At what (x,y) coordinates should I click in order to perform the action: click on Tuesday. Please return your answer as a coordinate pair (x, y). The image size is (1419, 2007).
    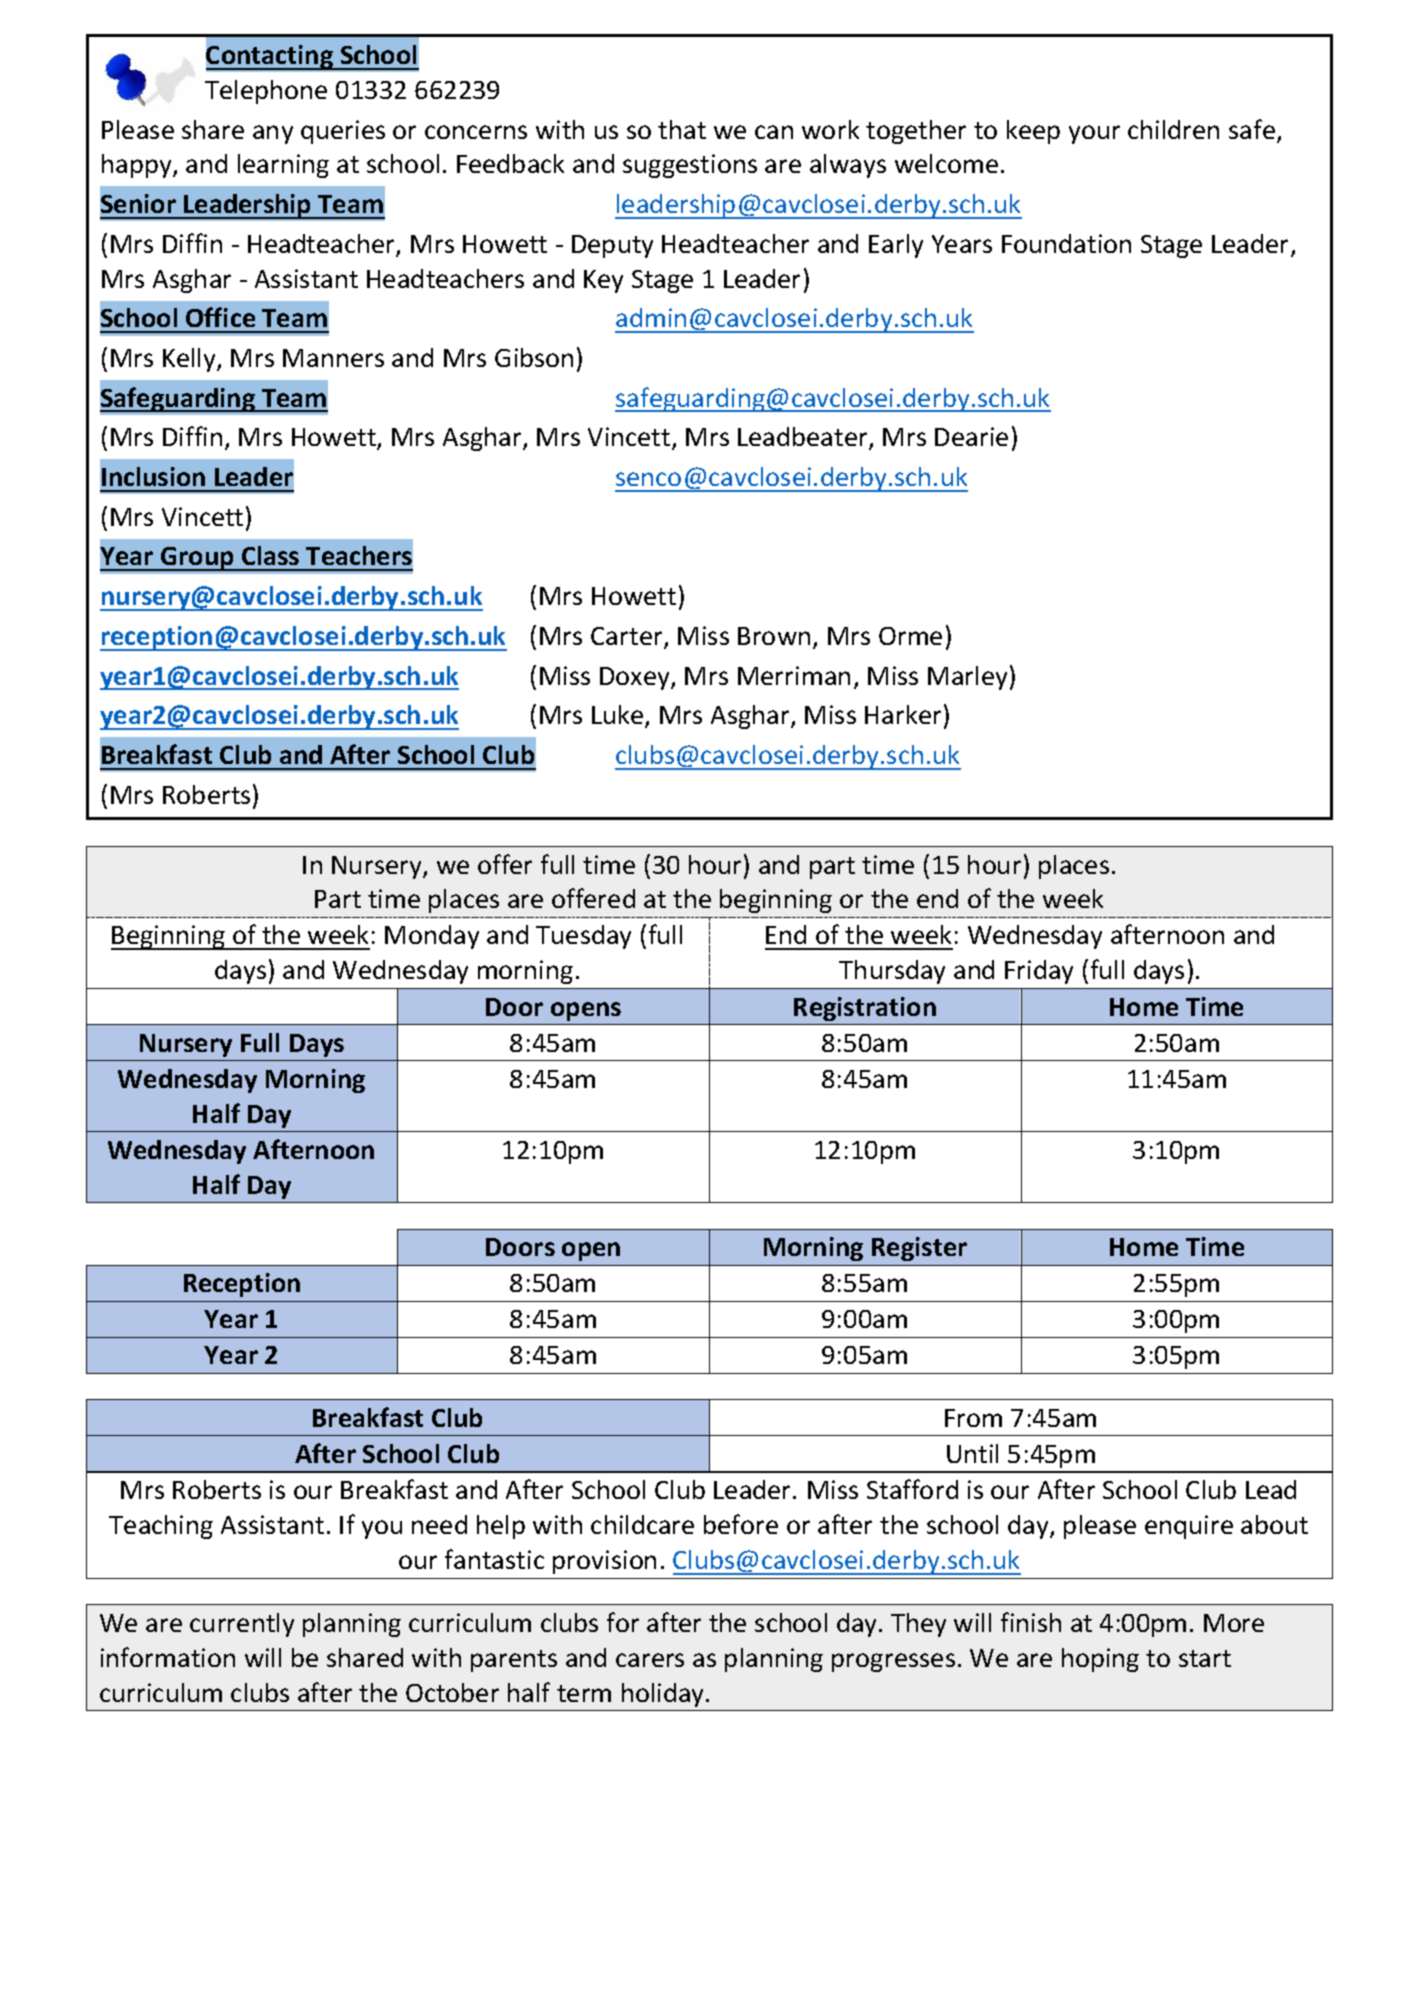
    Looking at the image, I should click on (583, 937).
